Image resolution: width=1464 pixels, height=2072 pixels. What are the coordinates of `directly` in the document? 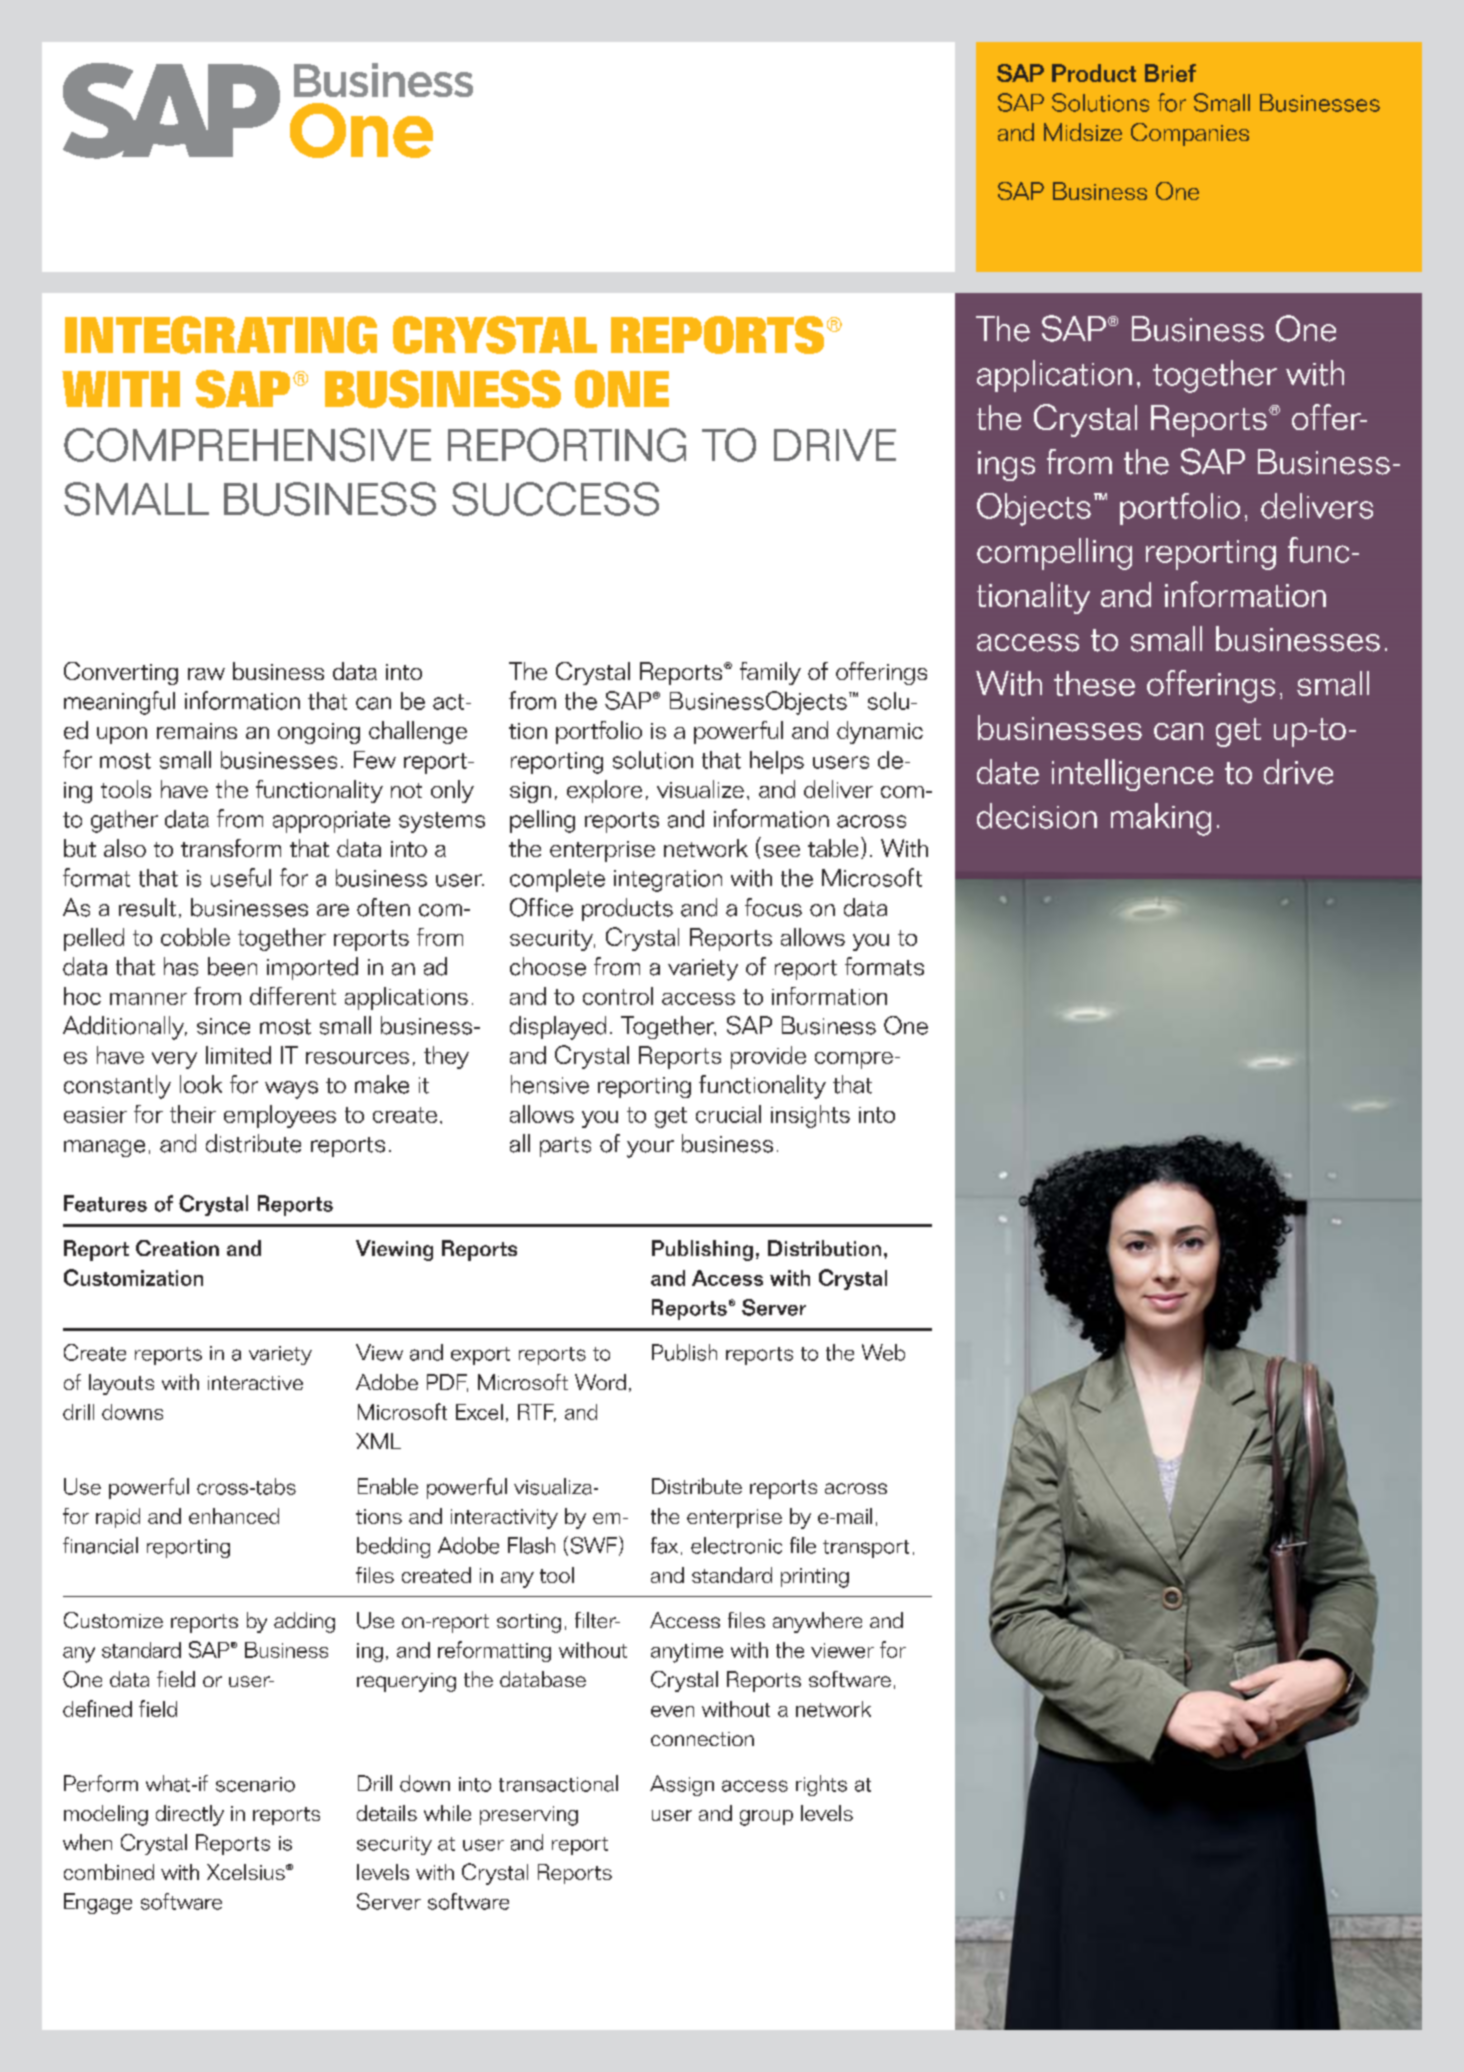 It's located at (190, 1815).
